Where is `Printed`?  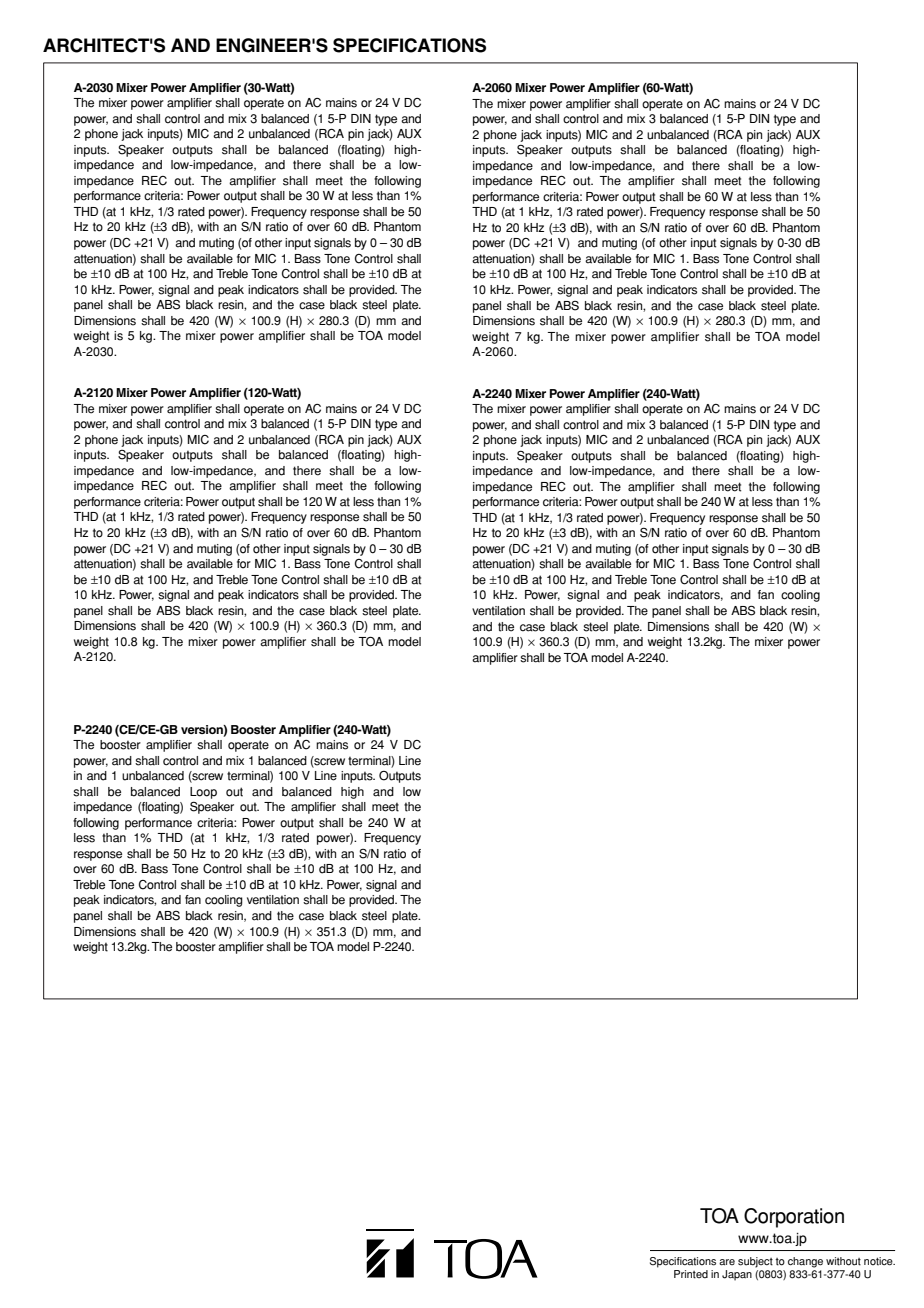 Printed is located at coordinates (691, 1274).
